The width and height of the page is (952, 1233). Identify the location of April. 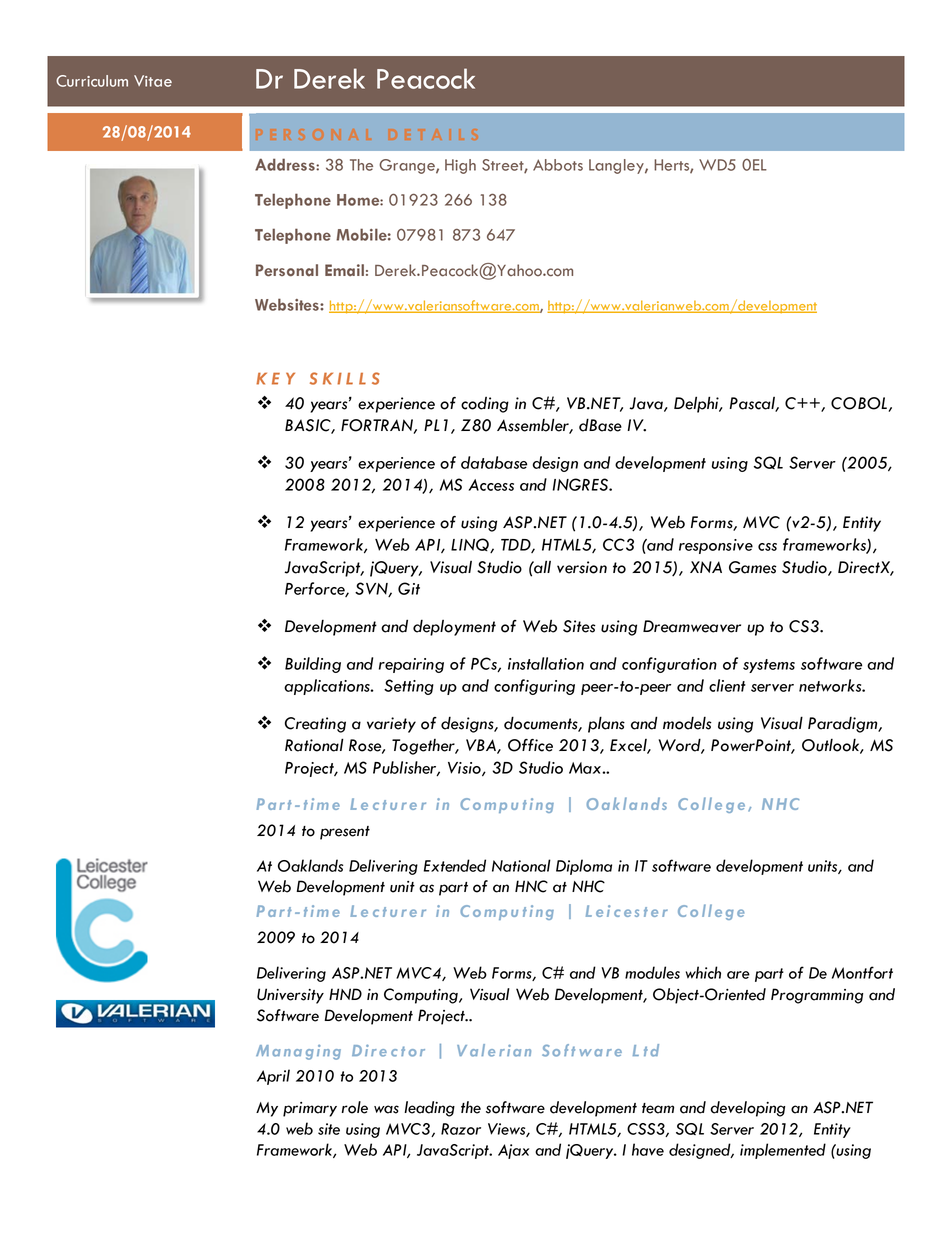
(273, 1077).
